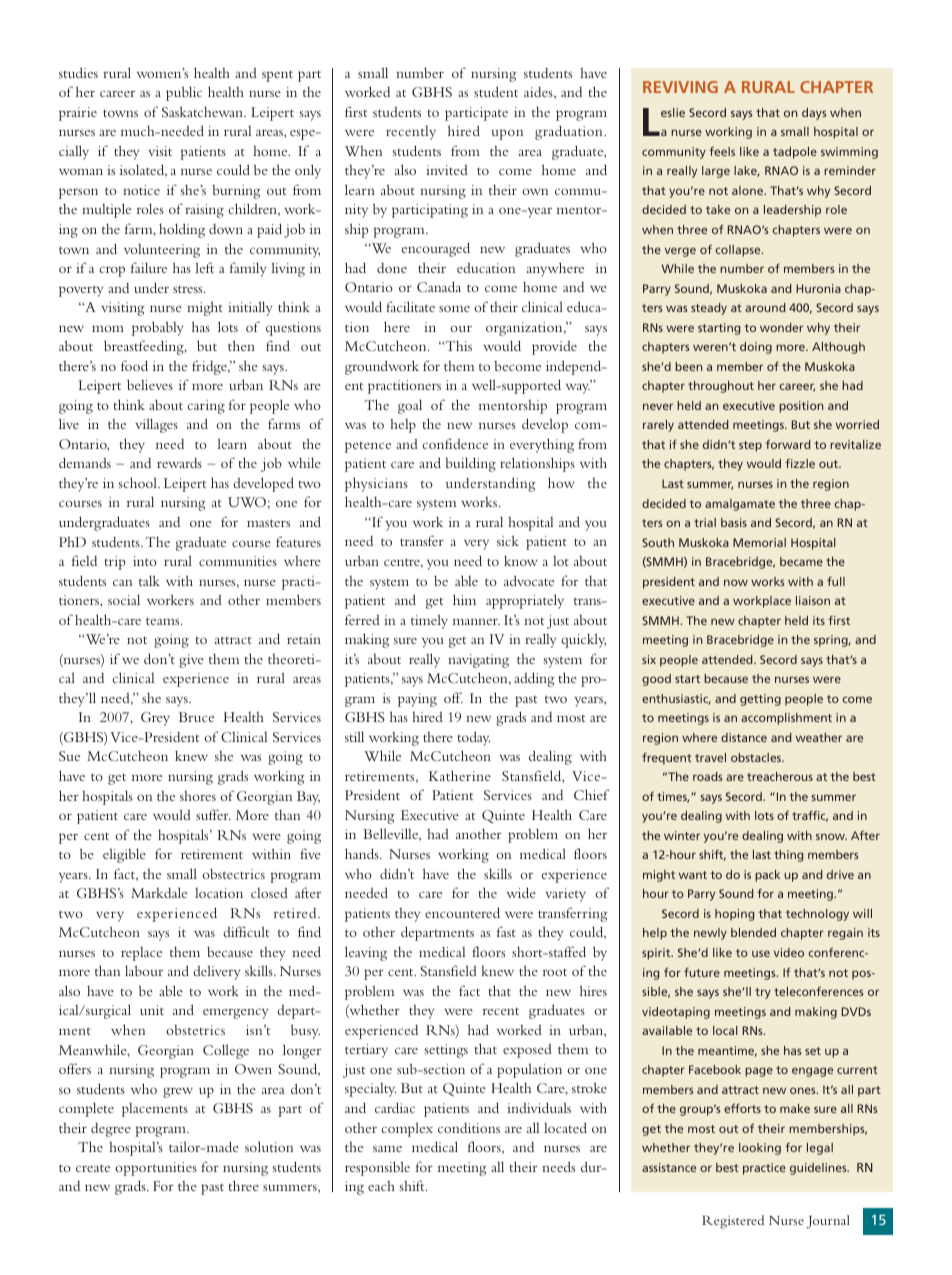 This screenshot has height=1275, width=952. What do you see at coordinates (507, 134) in the screenshot?
I see `upon` at bounding box center [507, 134].
